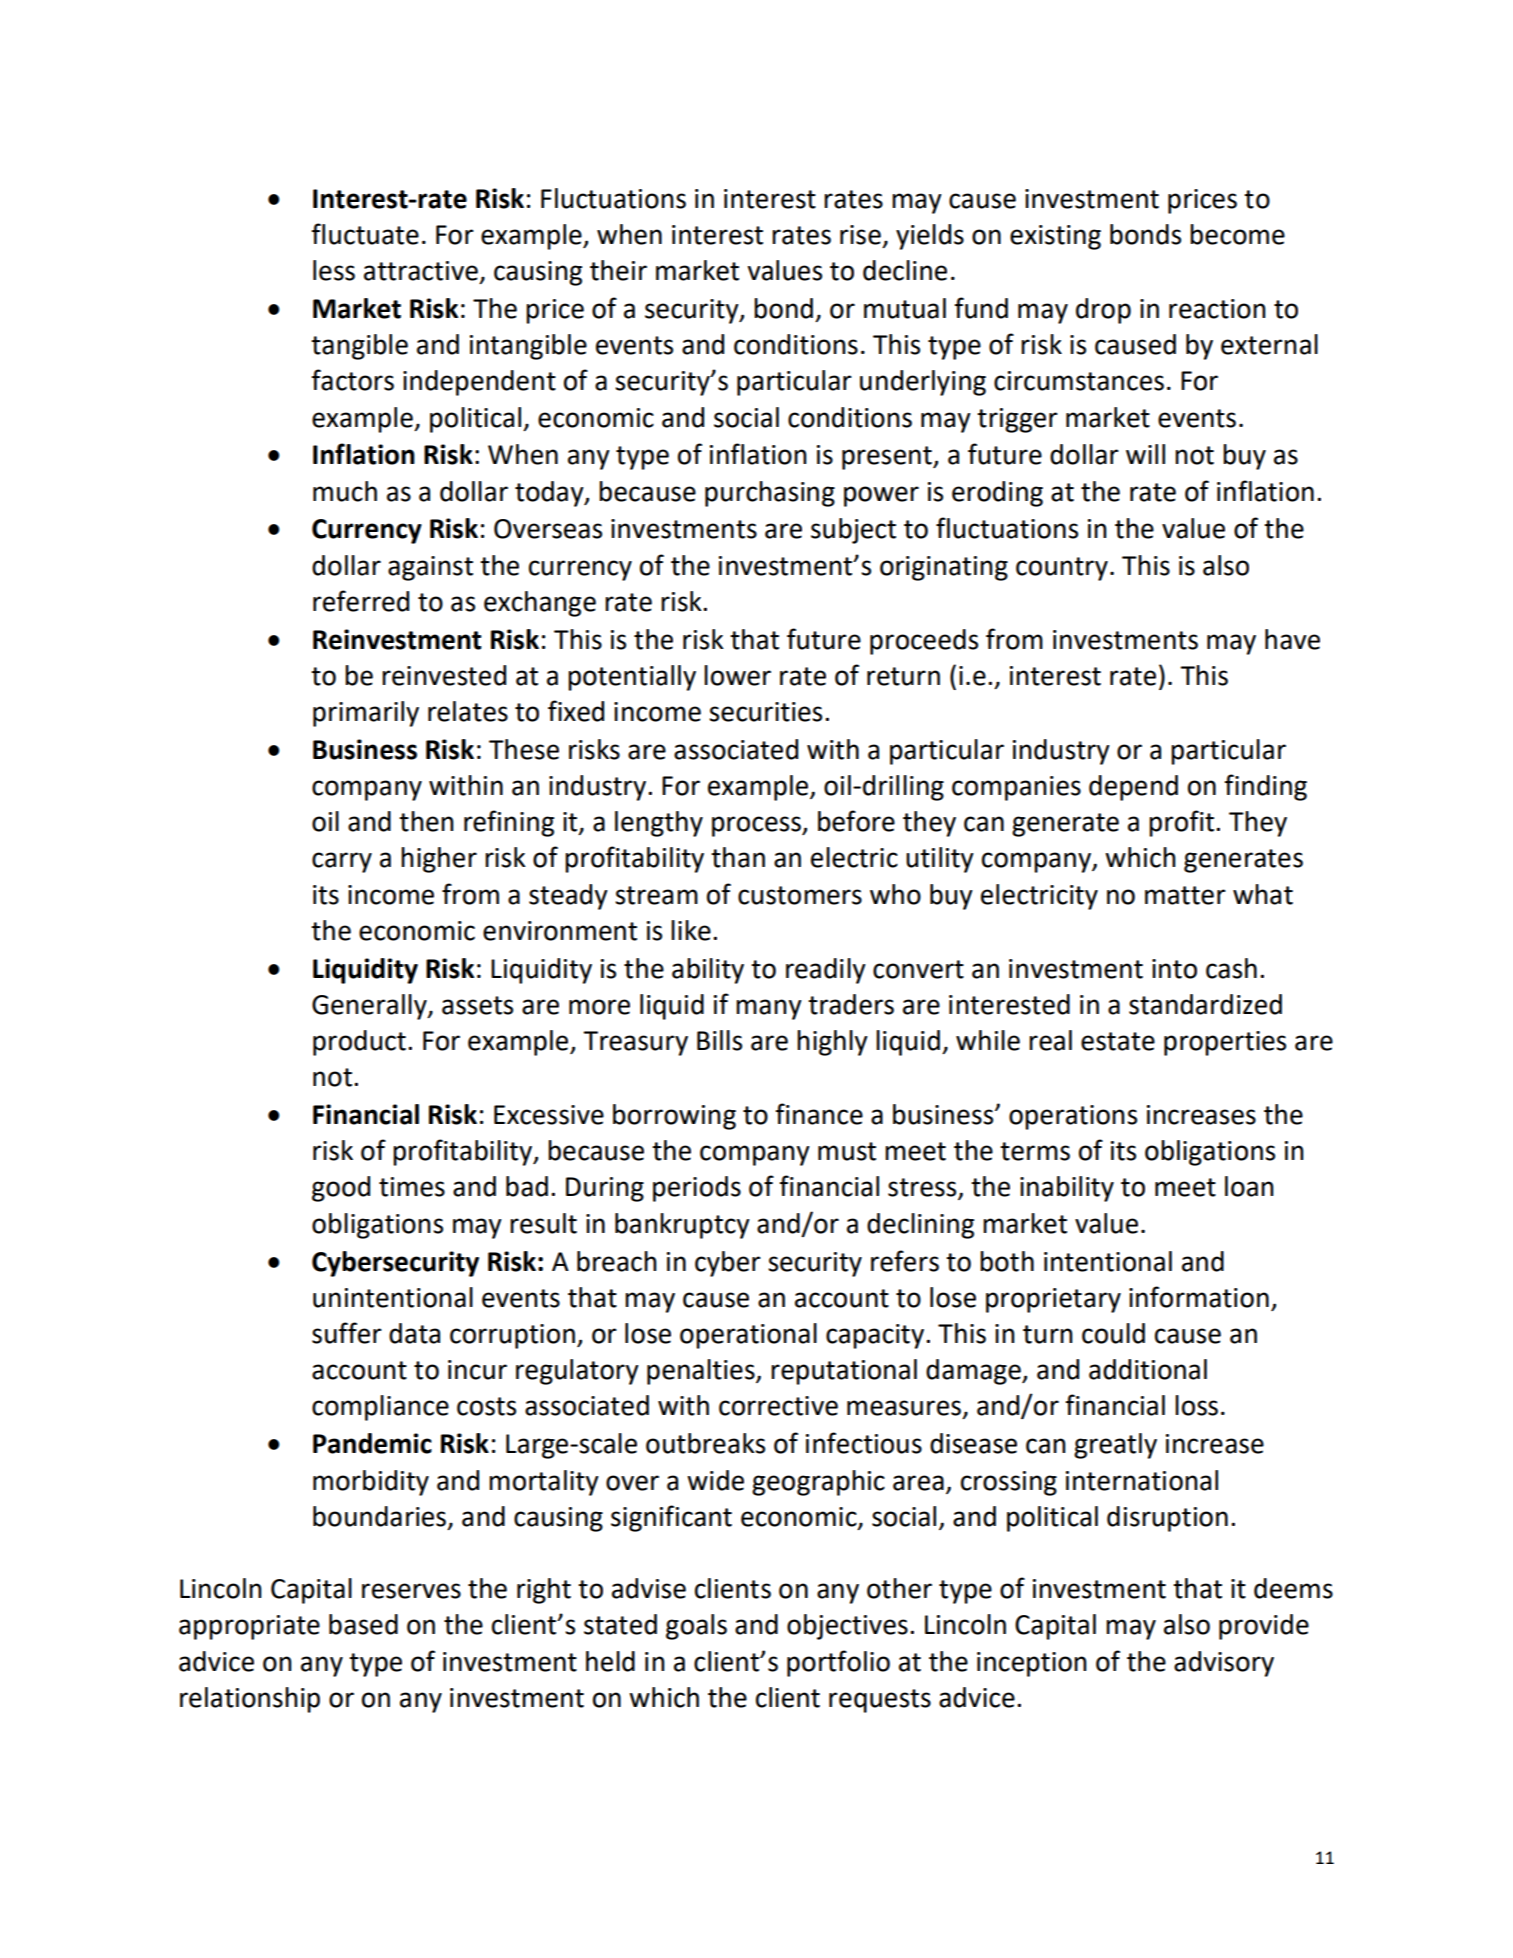  Describe the element at coordinates (1199, 1297) in the image. I see `information` at that location.
